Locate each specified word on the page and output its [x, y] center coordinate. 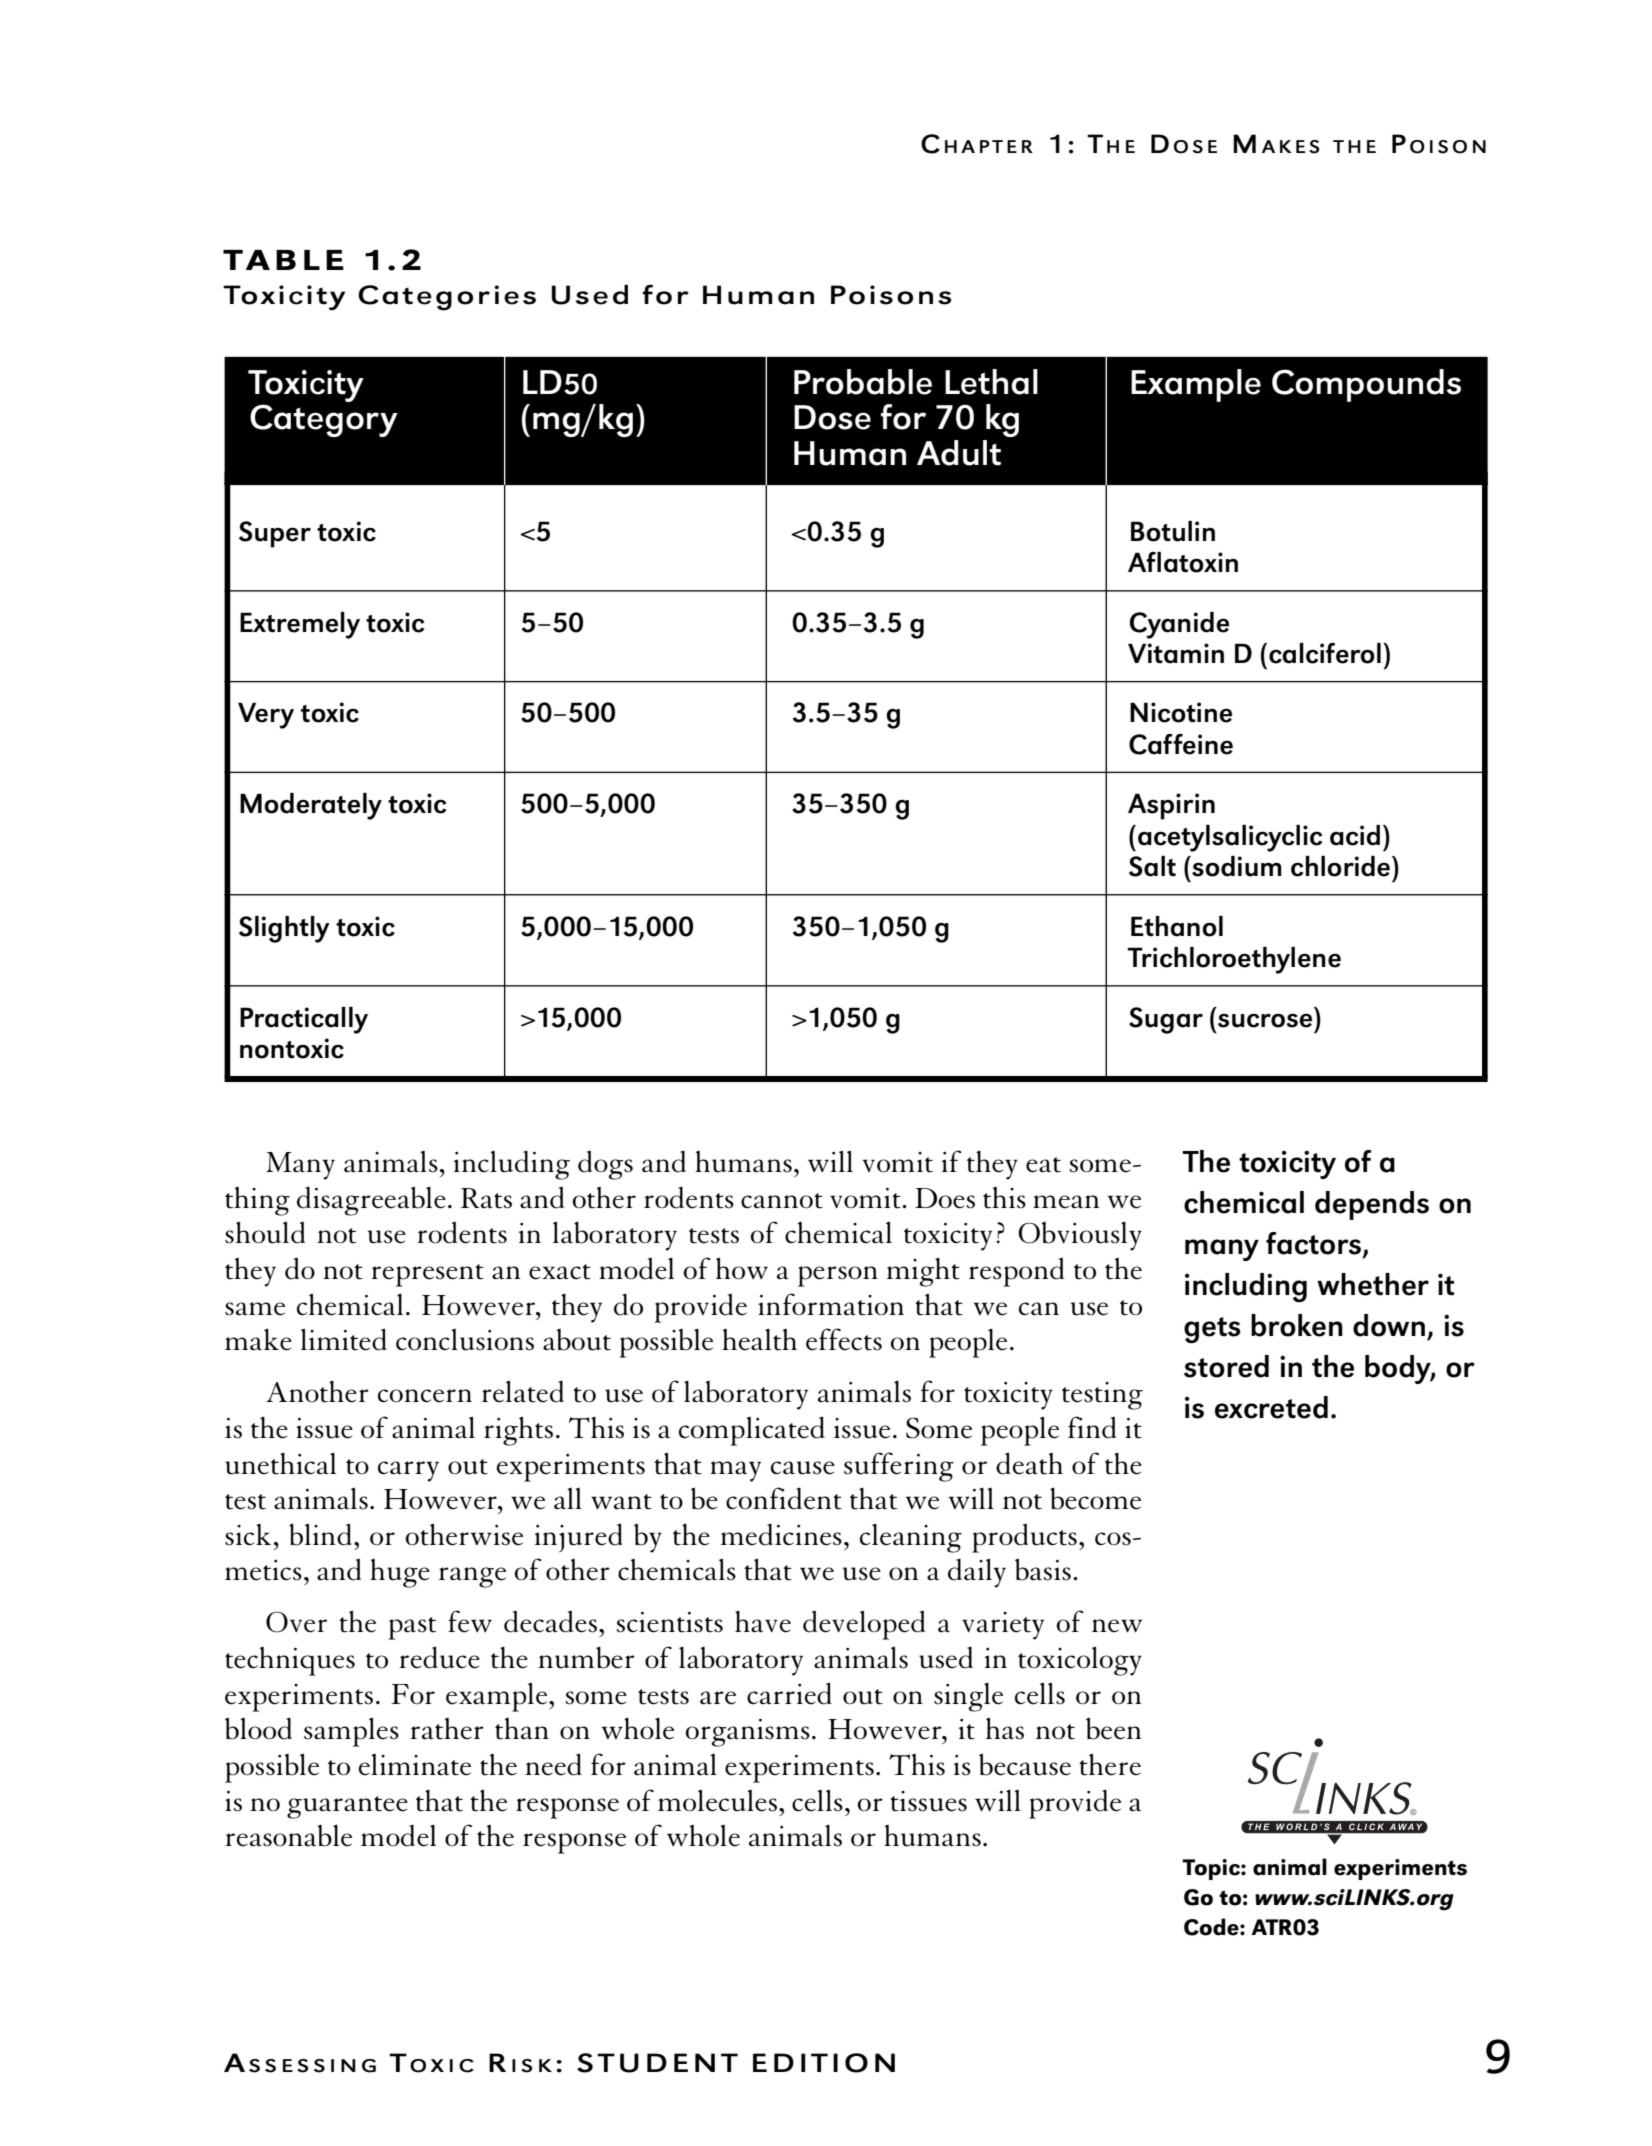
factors [1313, 1243]
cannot [782, 1201]
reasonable [288, 1836]
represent [427, 1275]
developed [864, 1625]
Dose [832, 417]
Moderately [311, 806]
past [412, 1628]
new [1117, 1626]
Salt [1152, 866]
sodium [1236, 866]
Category [324, 420]
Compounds [1366, 385]
